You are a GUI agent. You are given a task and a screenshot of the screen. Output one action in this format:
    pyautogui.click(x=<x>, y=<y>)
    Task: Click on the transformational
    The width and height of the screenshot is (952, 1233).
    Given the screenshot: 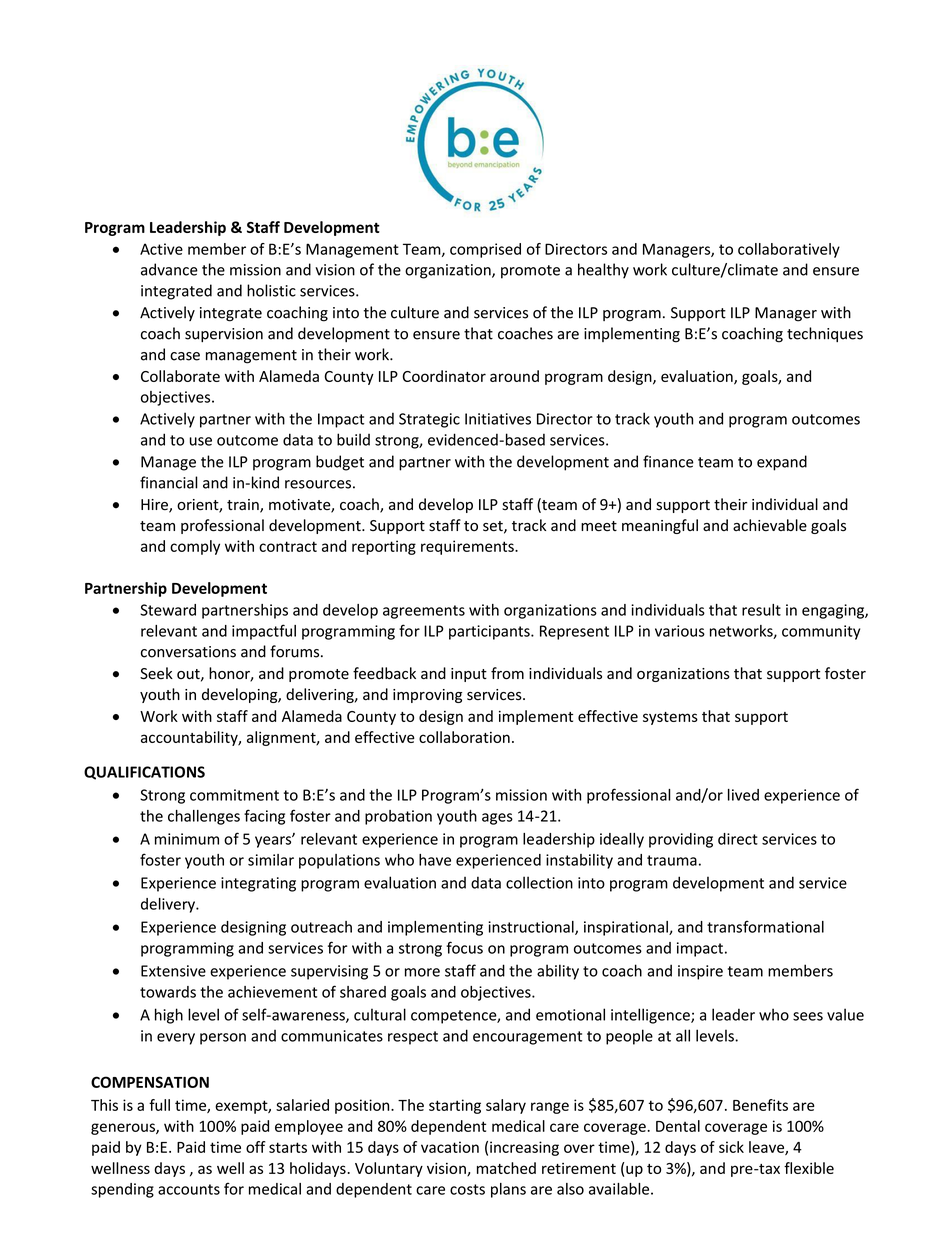 What is the action you would take?
    pyautogui.click(x=765, y=926)
